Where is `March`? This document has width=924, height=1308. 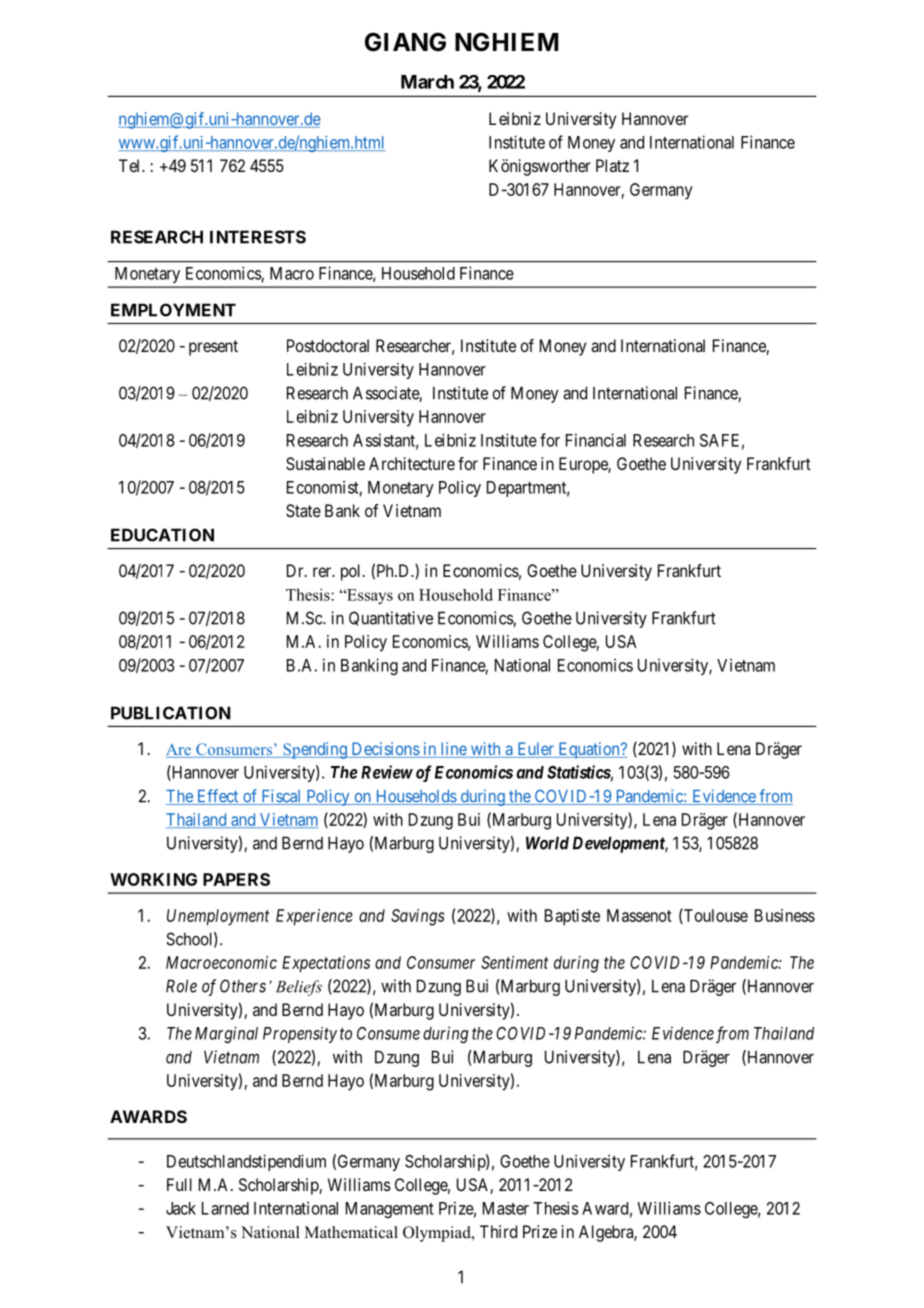 March is located at coordinates (427, 82).
